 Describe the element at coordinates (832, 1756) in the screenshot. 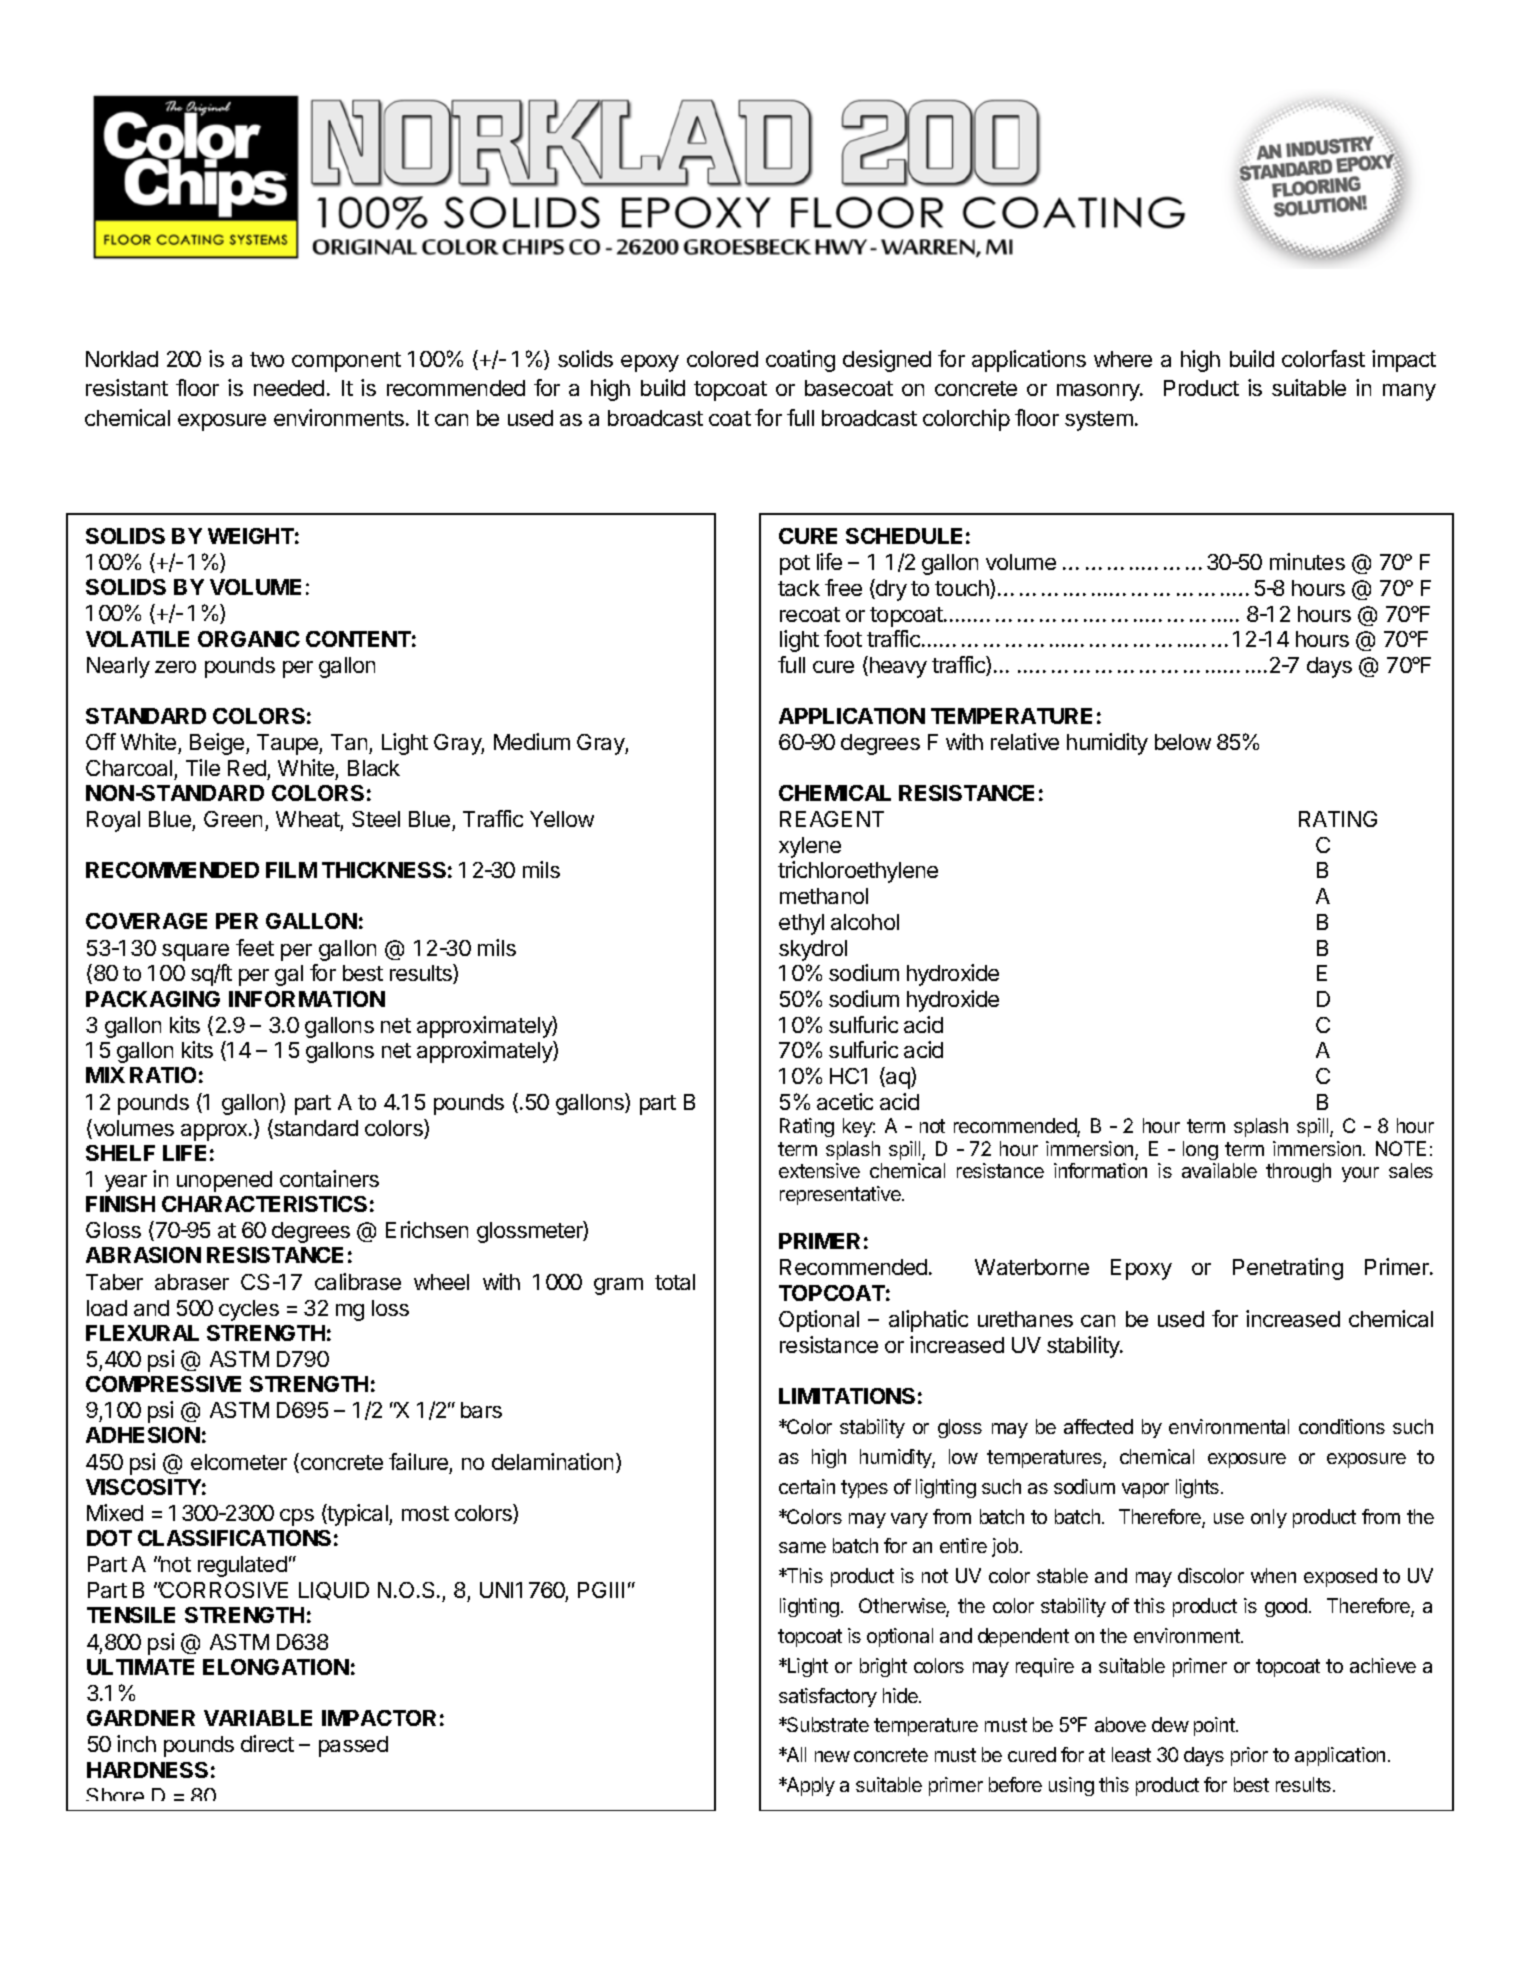

I see `new` at that location.
